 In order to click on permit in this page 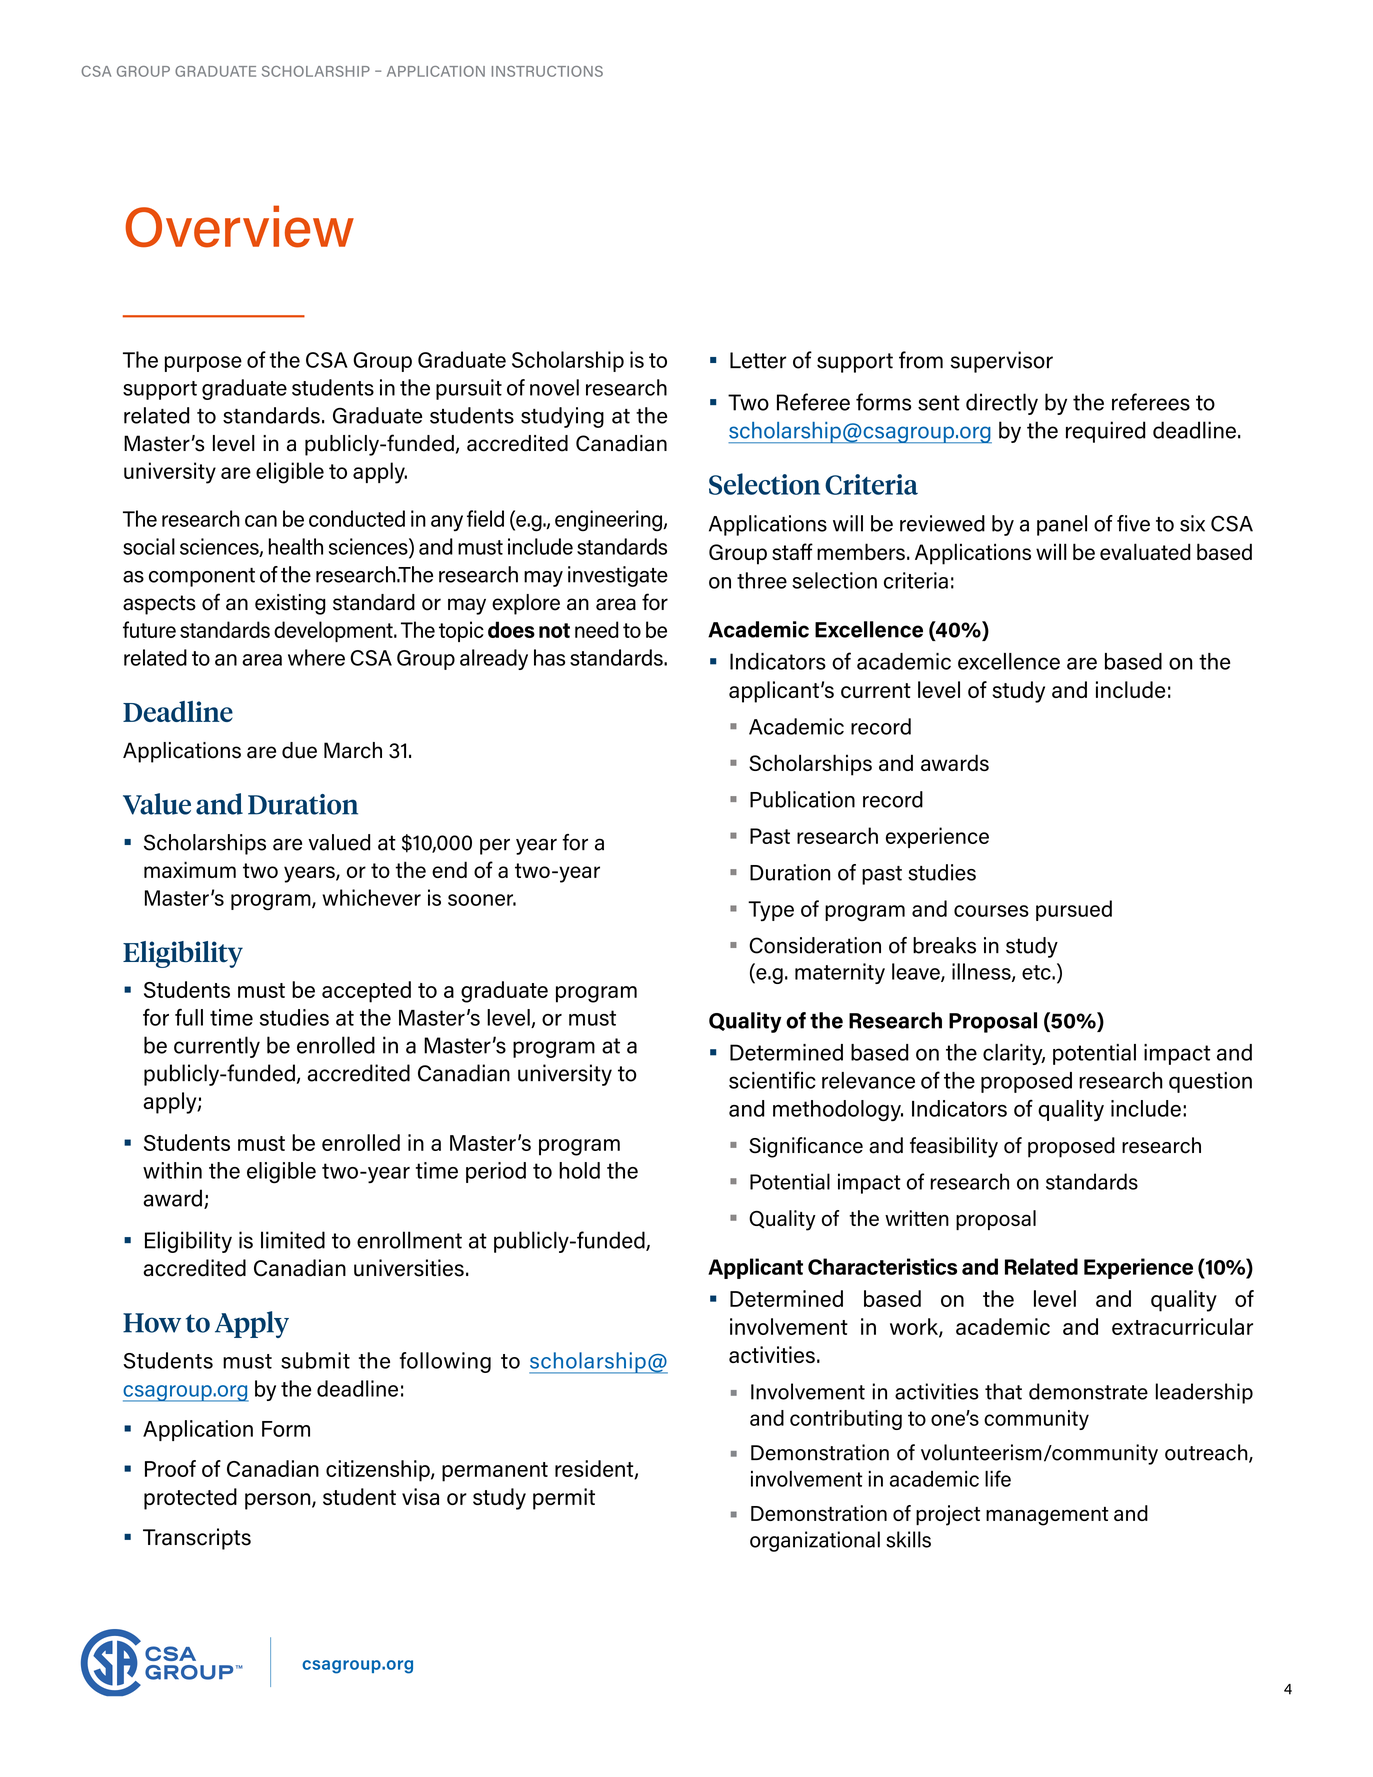, I will do `click(564, 1499)`.
